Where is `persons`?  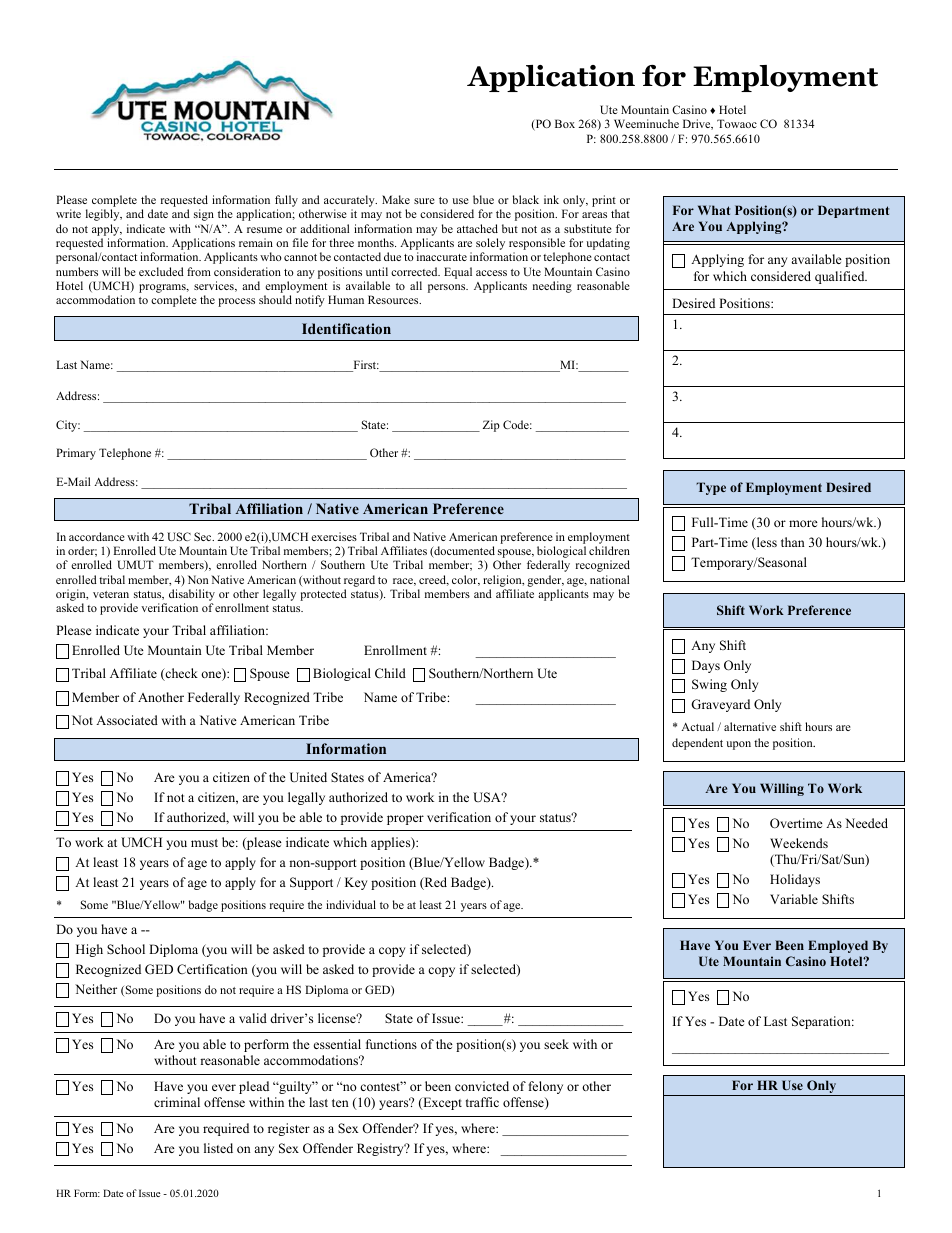
persons is located at coordinates (448, 288).
